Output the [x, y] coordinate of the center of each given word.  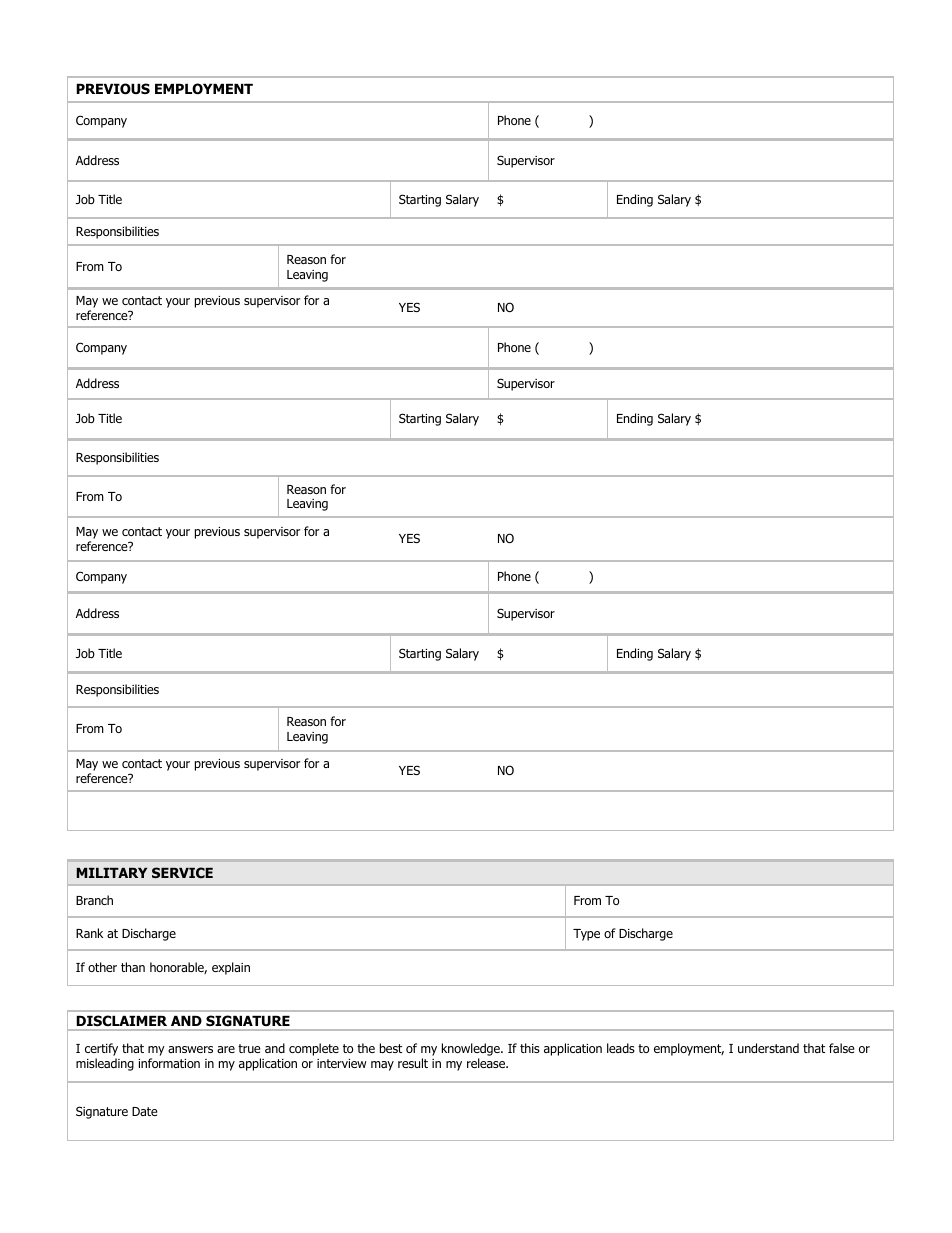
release [487, 1063]
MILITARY [112, 873]
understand [768, 1048]
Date [145, 1111]
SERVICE [182, 872]
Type [586, 935]
